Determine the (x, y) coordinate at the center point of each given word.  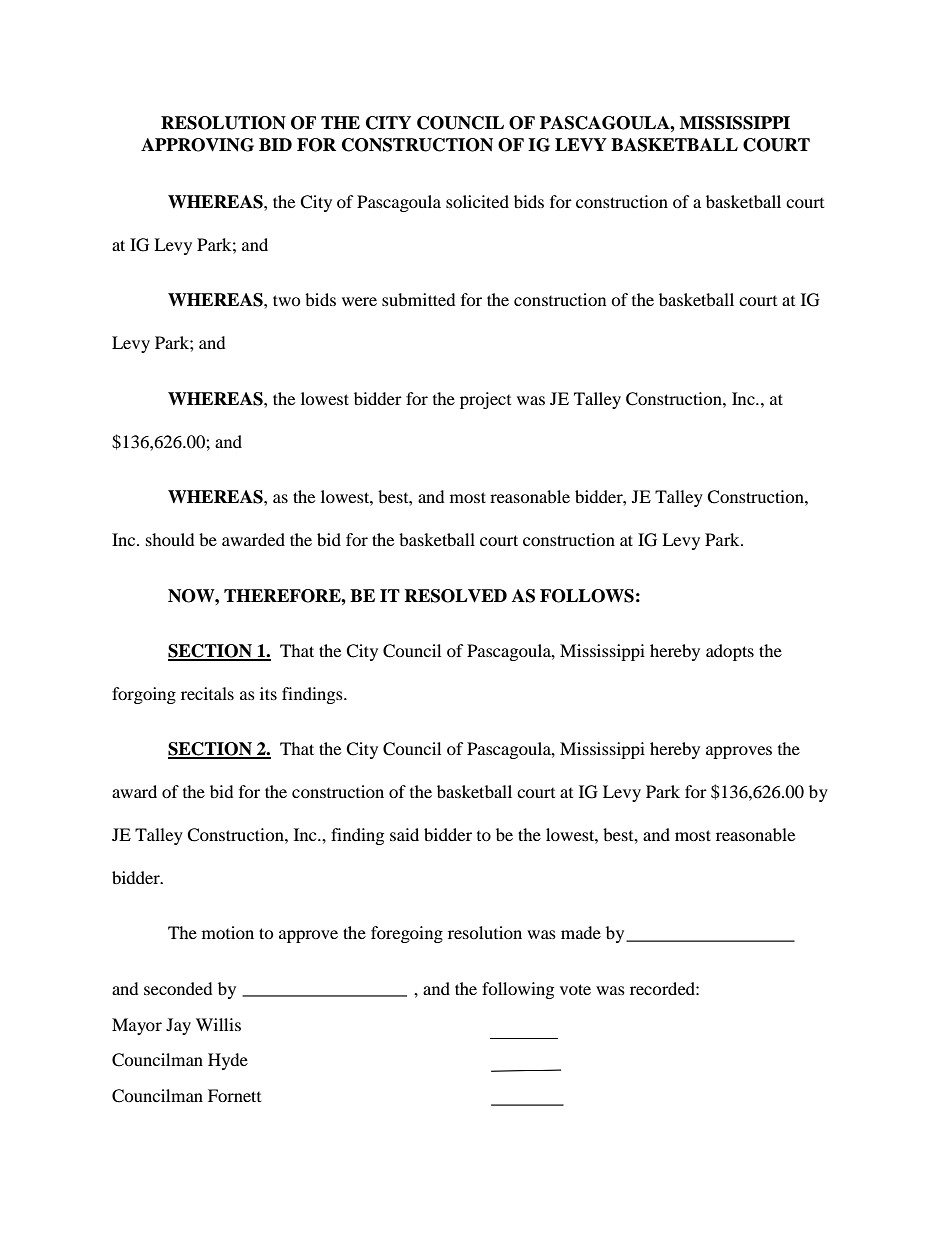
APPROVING (197, 145)
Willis (218, 1024)
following (518, 990)
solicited (477, 201)
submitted (419, 299)
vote (575, 989)
